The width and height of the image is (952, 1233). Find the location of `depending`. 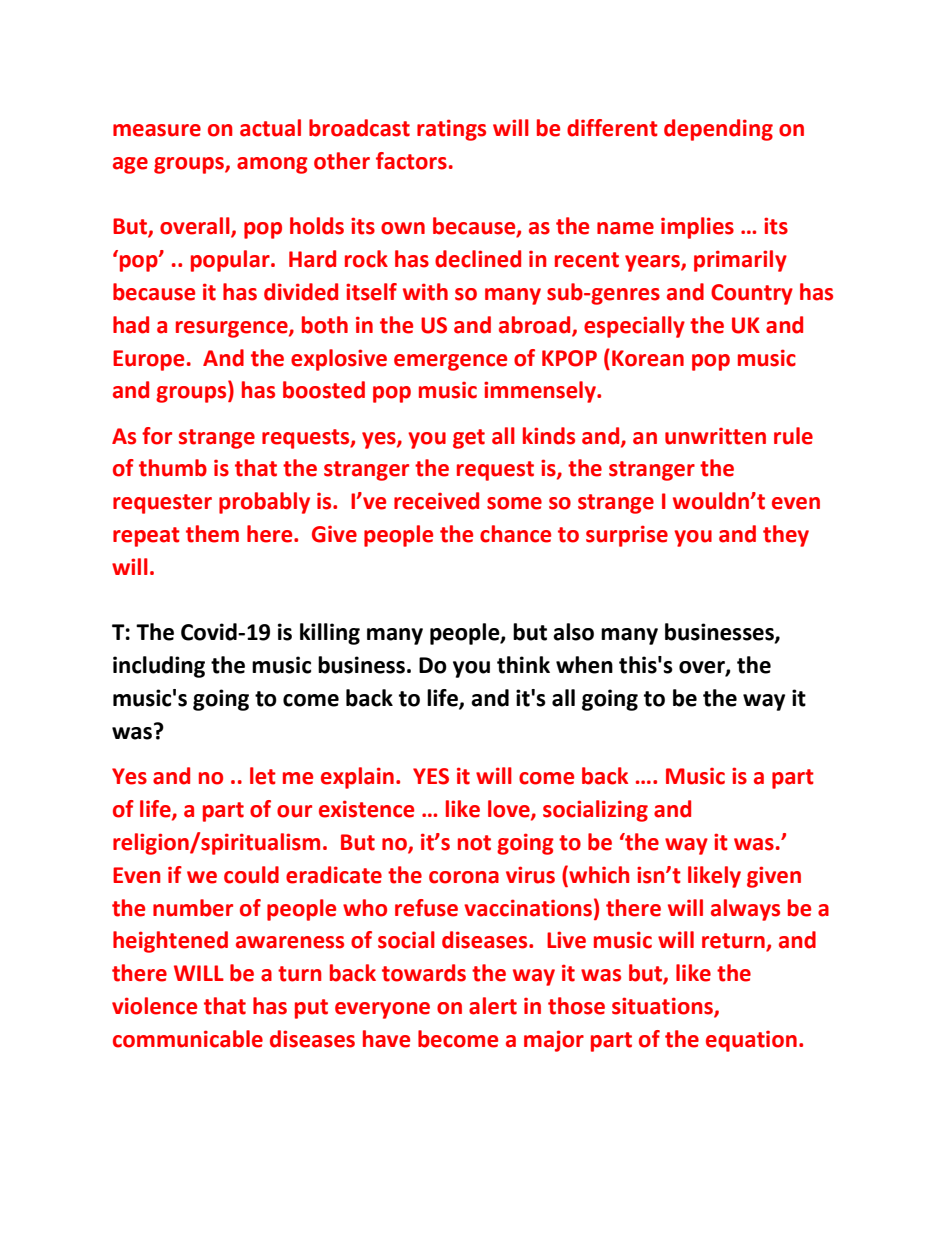

depending is located at coordinates (718, 130).
